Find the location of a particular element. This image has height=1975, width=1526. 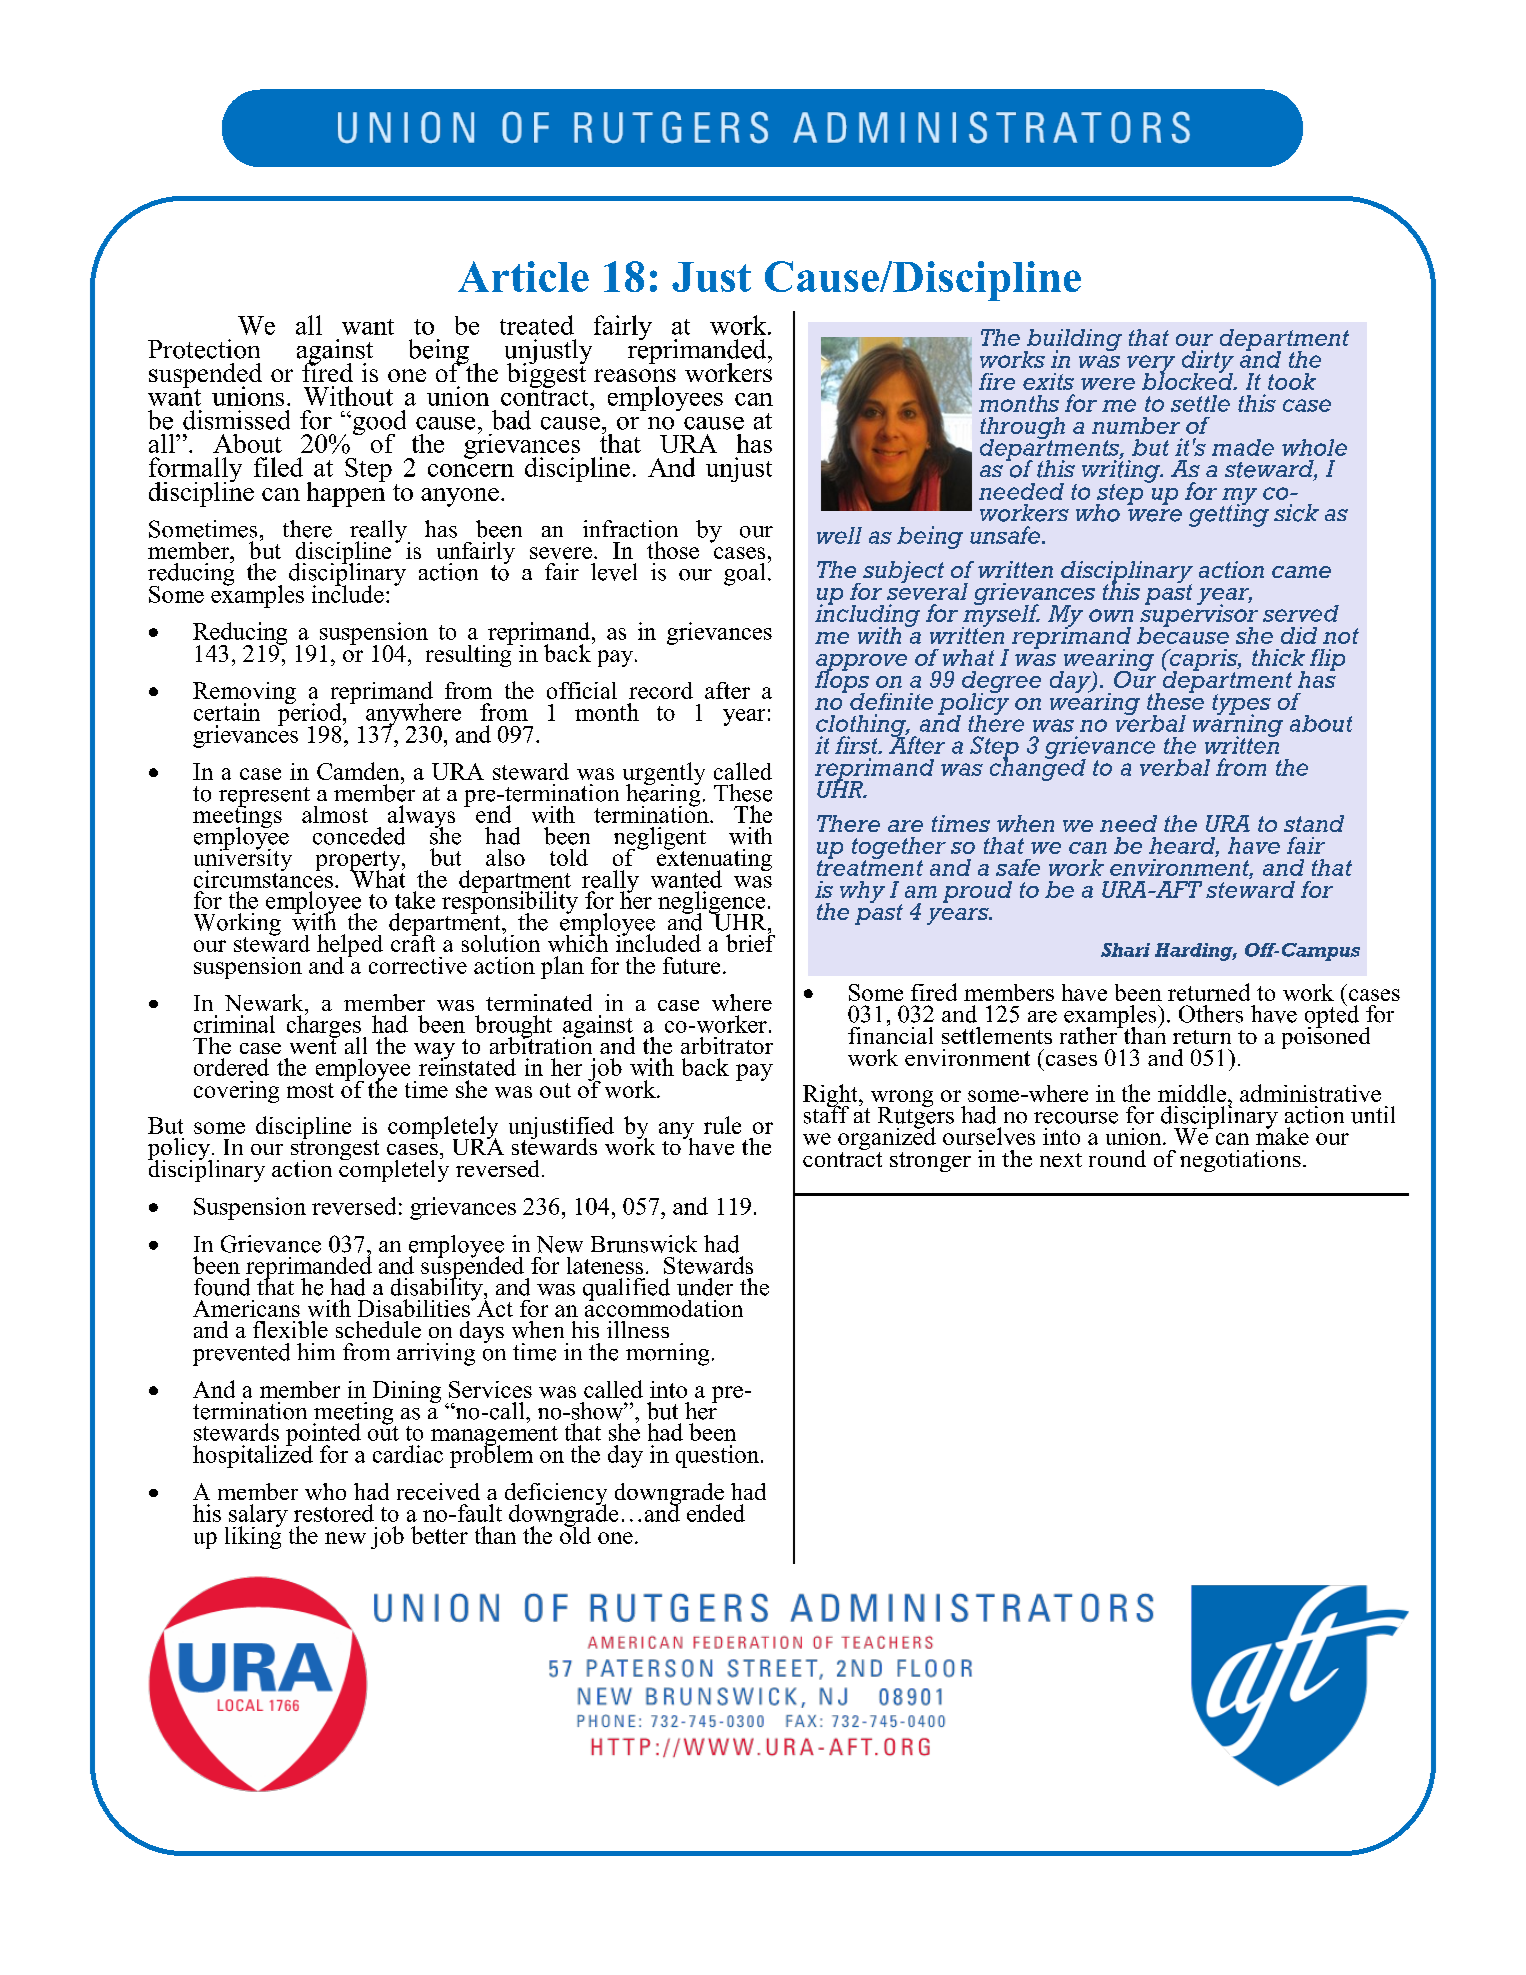

dirty is located at coordinates (1208, 362).
